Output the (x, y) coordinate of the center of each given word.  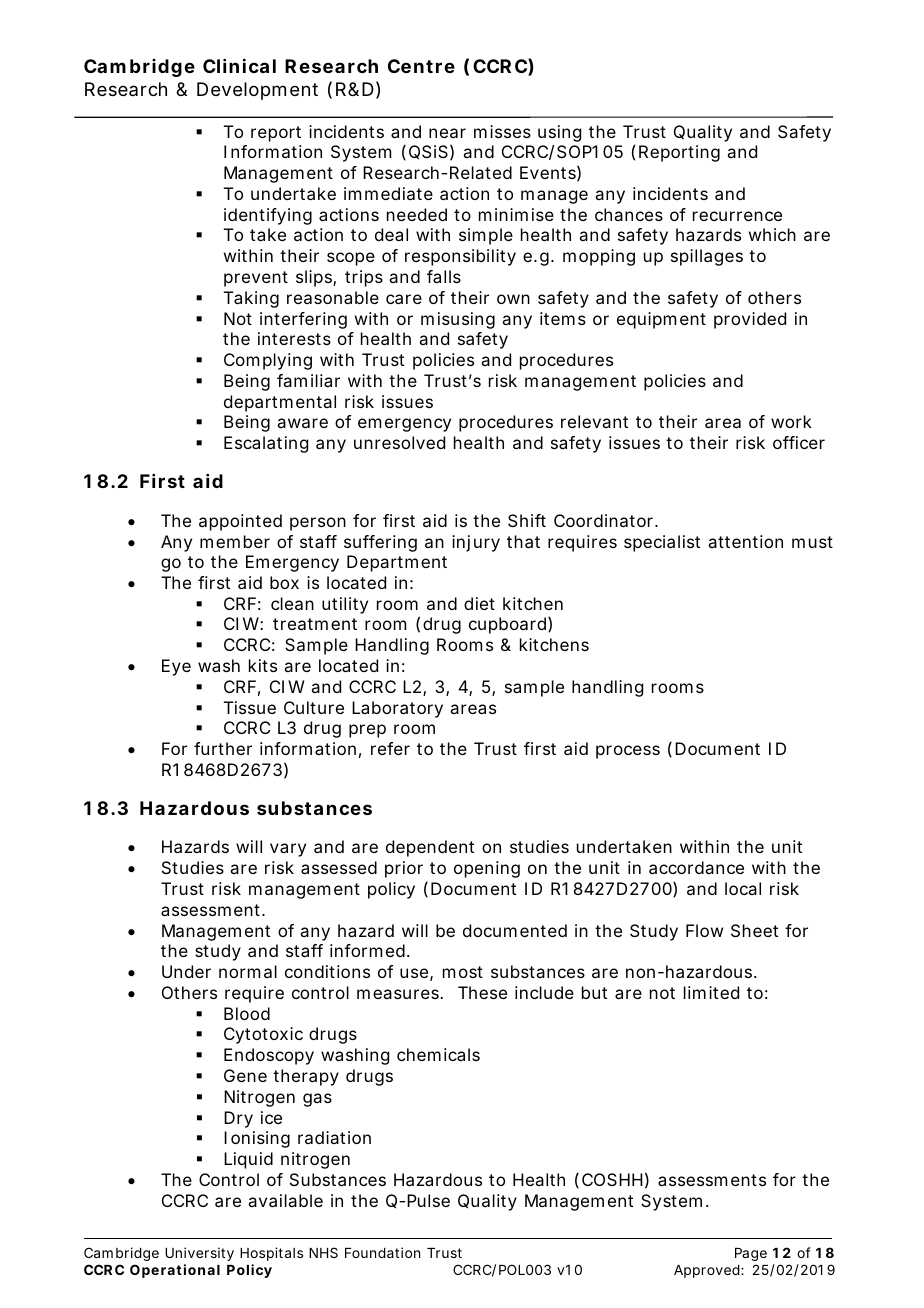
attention (745, 541)
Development (257, 91)
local (743, 888)
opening (487, 869)
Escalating (266, 444)
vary (288, 850)
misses (502, 131)
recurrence (737, 216)
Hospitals (271, 1254)
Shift (527, 520)
